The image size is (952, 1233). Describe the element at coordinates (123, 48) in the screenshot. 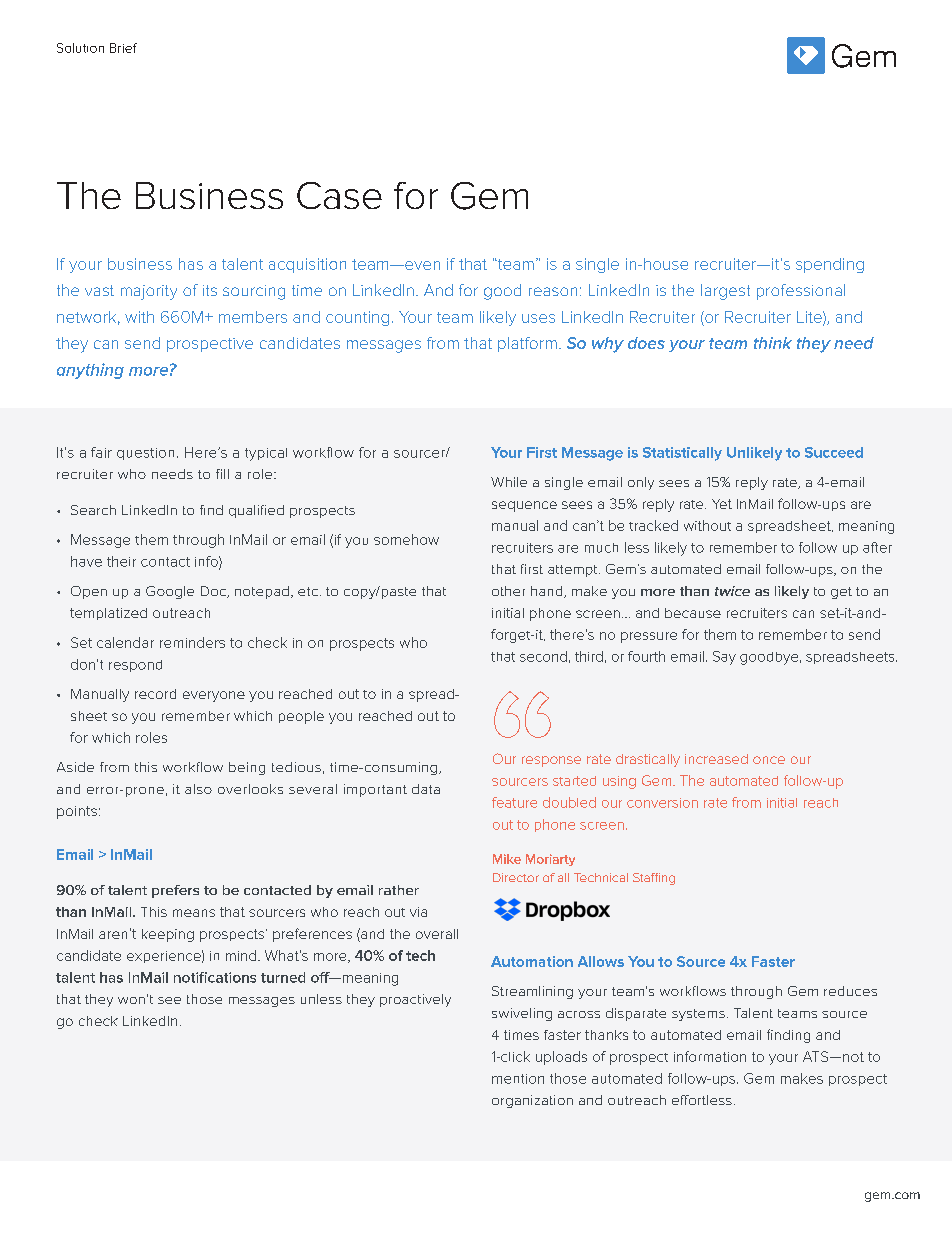

I see `Brief` at that location.
